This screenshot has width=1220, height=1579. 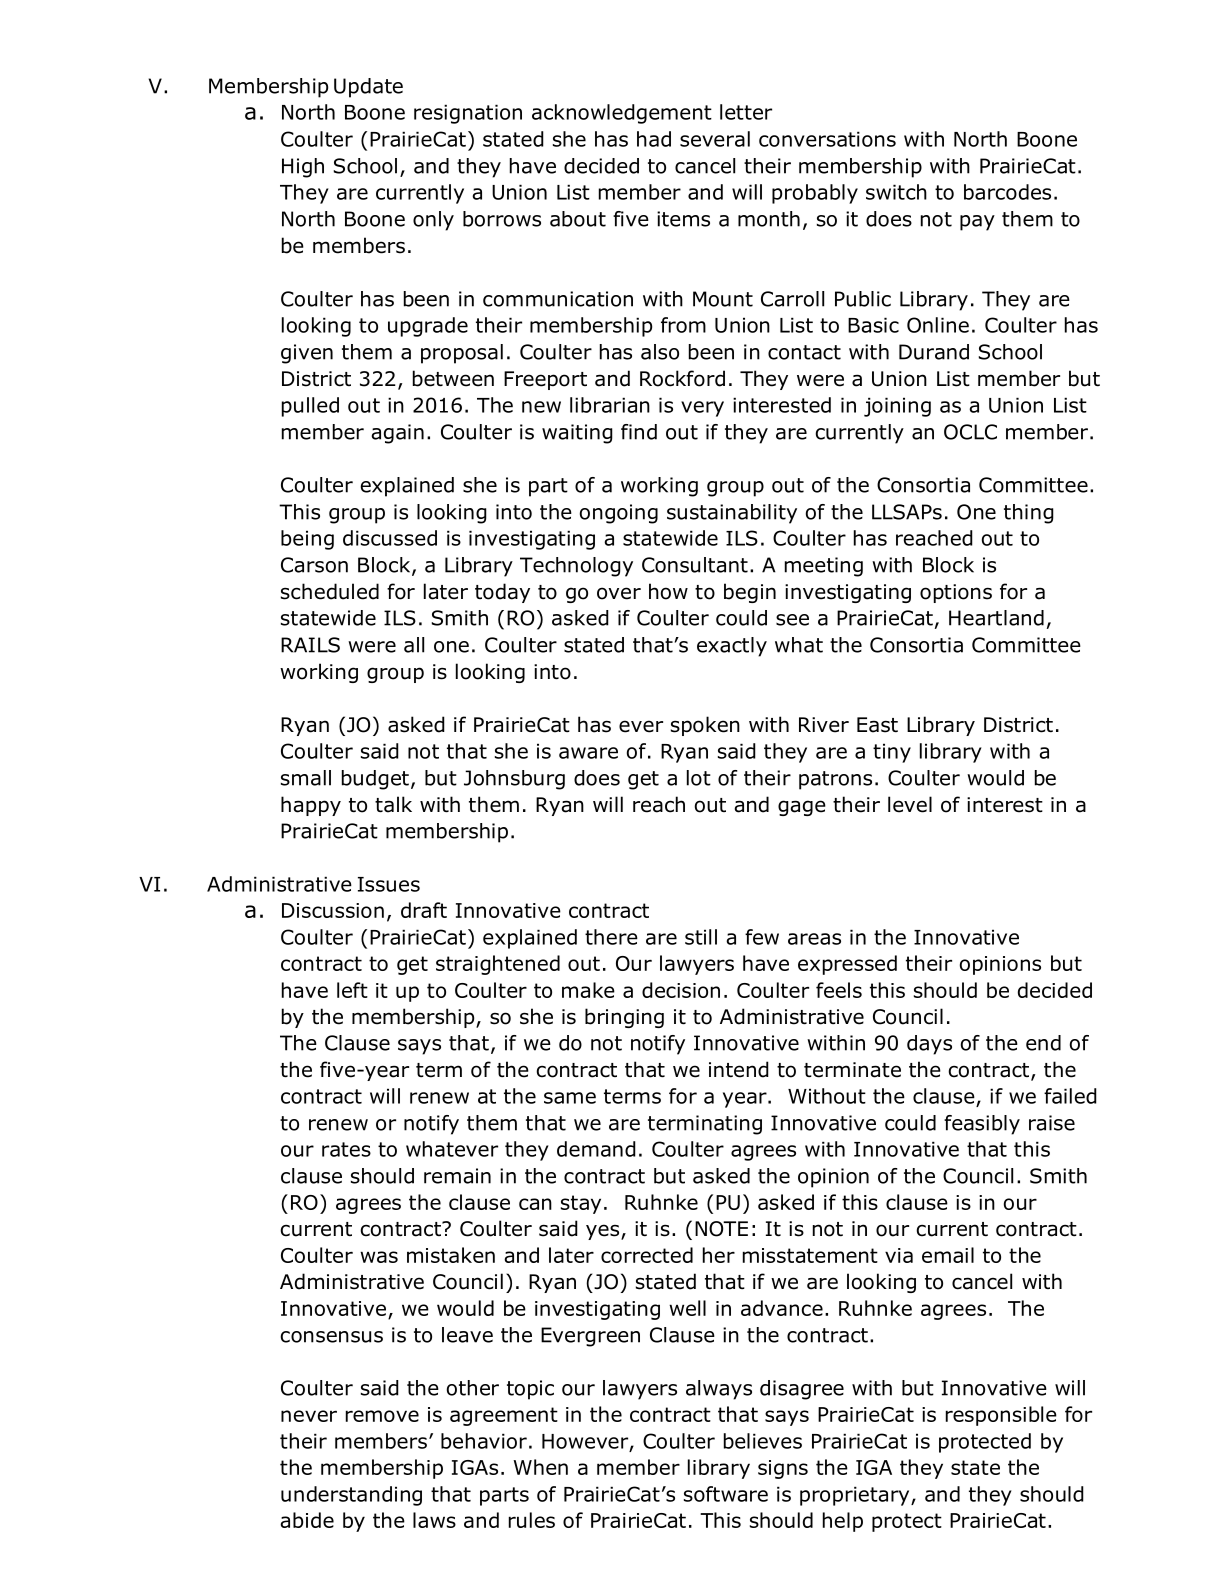 I want to click on level, so click(x=910, y=804).
